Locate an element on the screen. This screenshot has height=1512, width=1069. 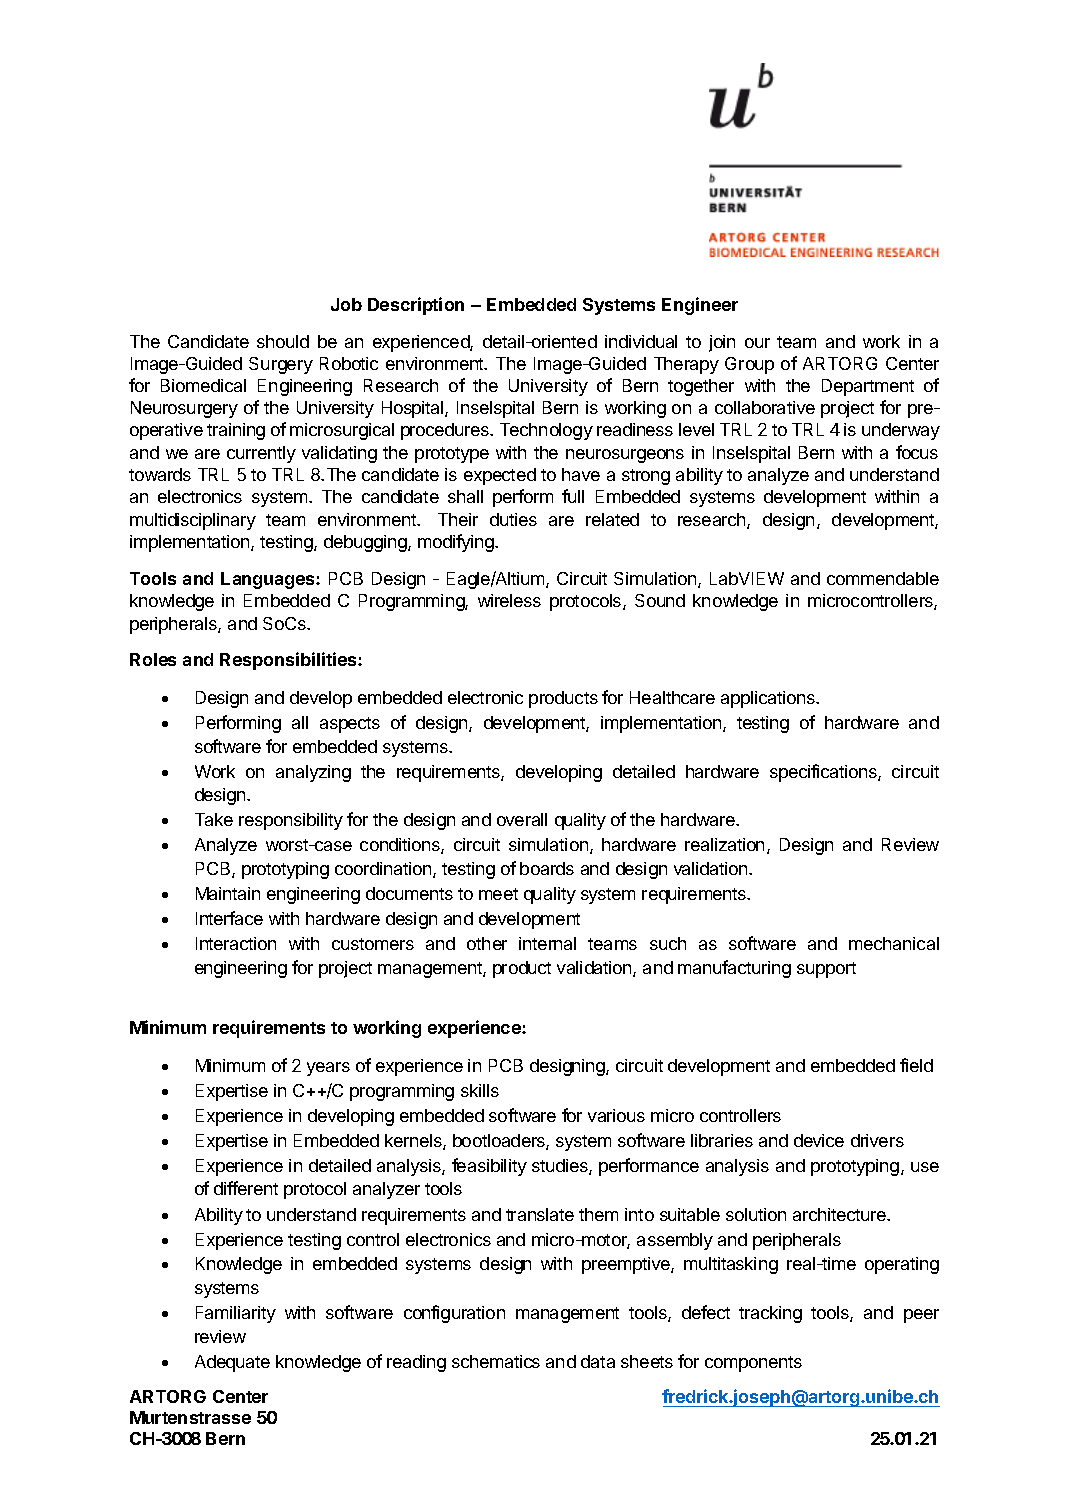
schematics is located at coordinates (496, 1361).
